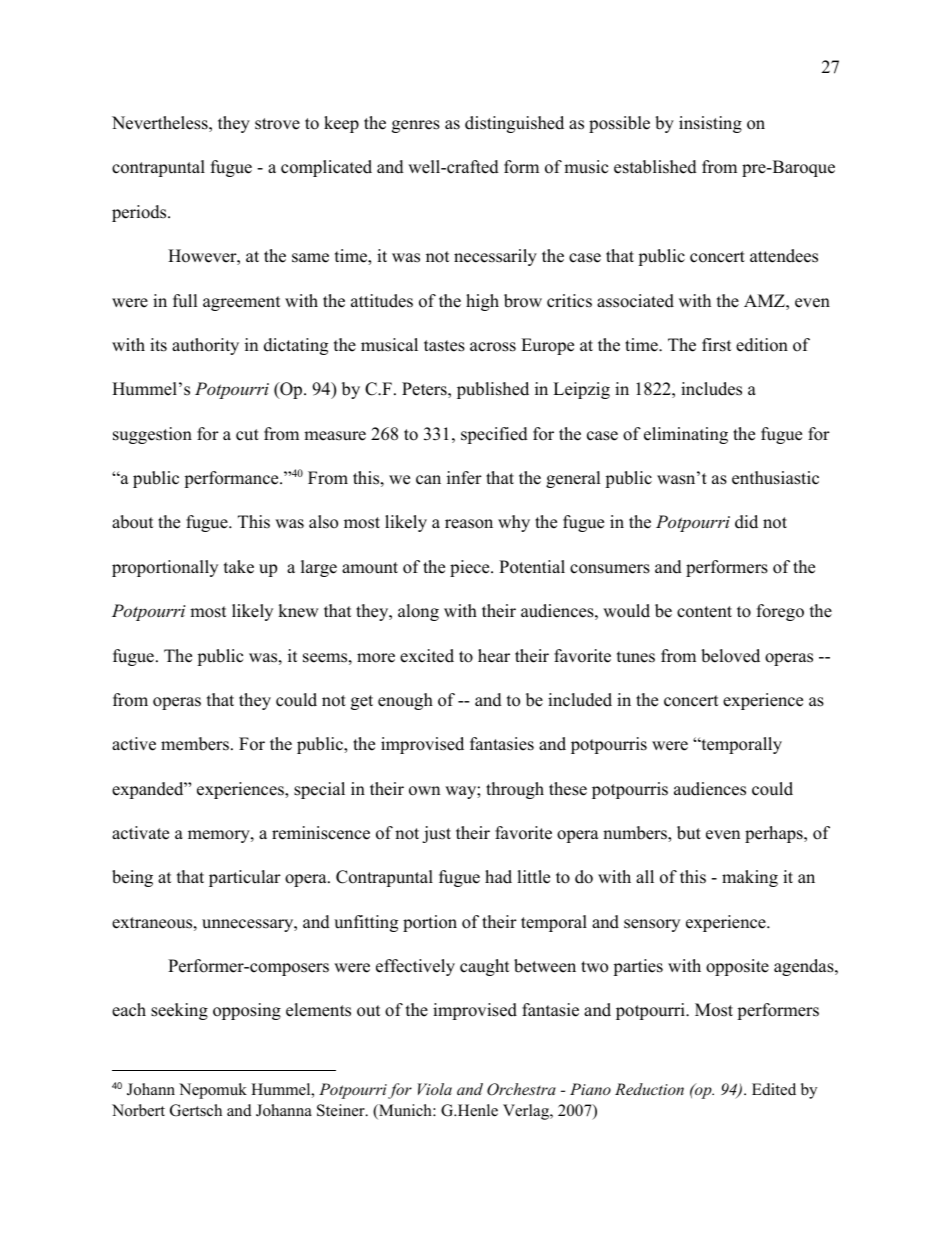  Describe the element at coordinates (514, 124) in the screenshot. I see `distinguished` at that location.
